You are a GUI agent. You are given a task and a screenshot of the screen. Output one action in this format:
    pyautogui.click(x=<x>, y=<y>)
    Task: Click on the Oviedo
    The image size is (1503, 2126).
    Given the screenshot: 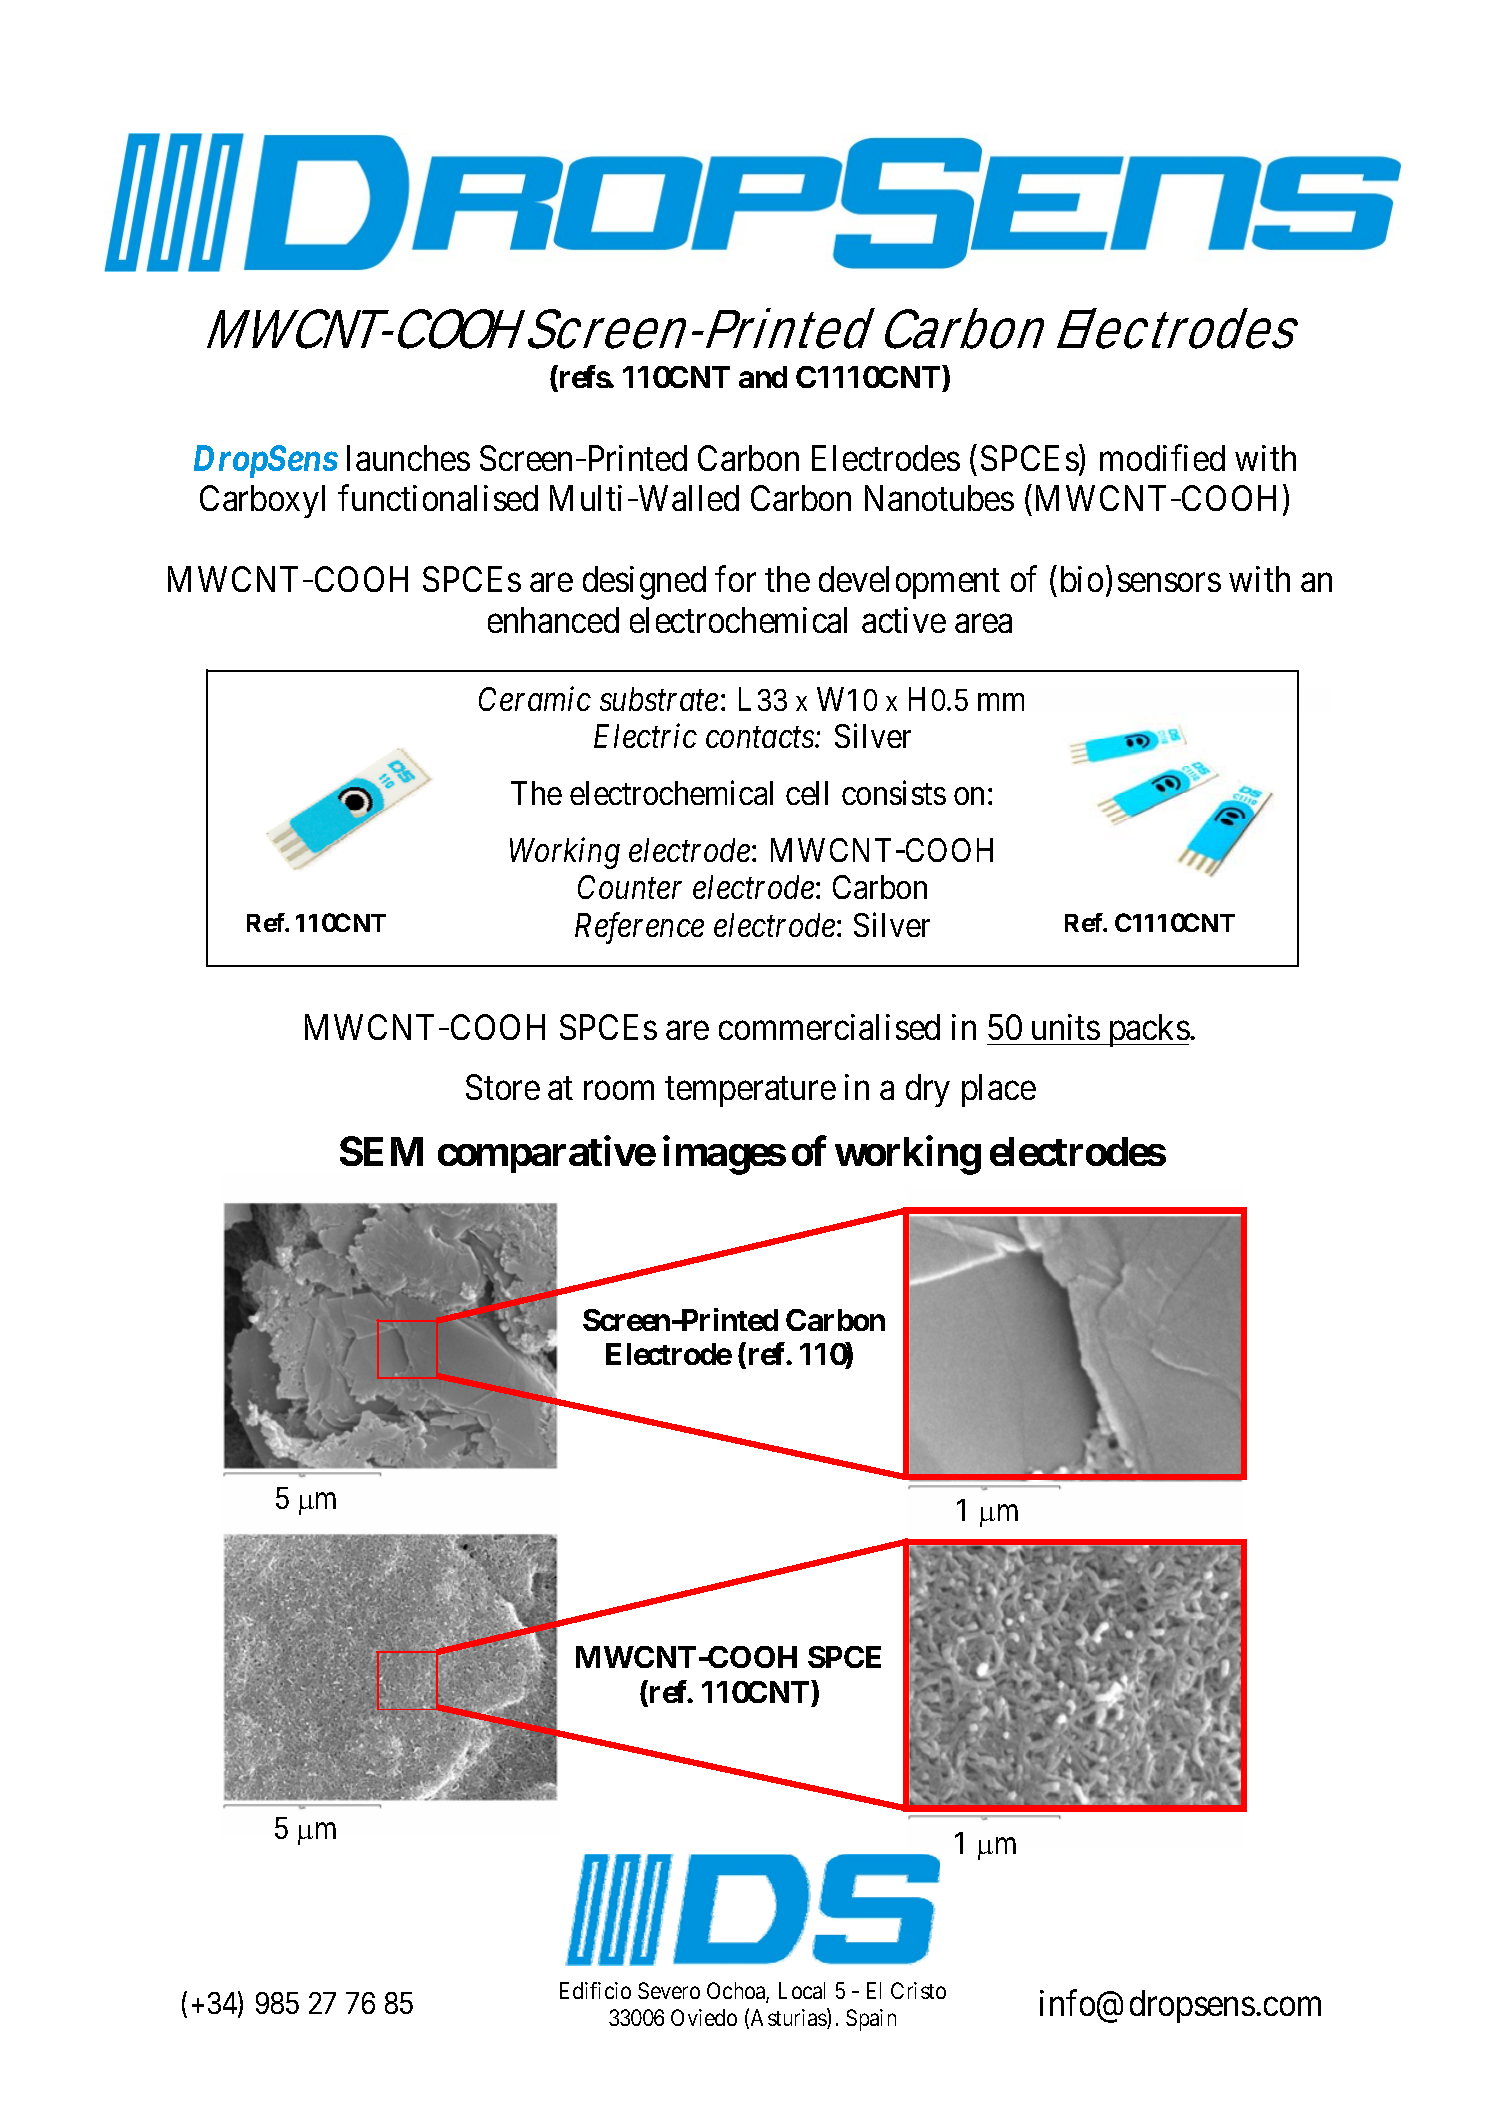 What is the action you would take?
    pyautogui.click(x=704, y=2017)
